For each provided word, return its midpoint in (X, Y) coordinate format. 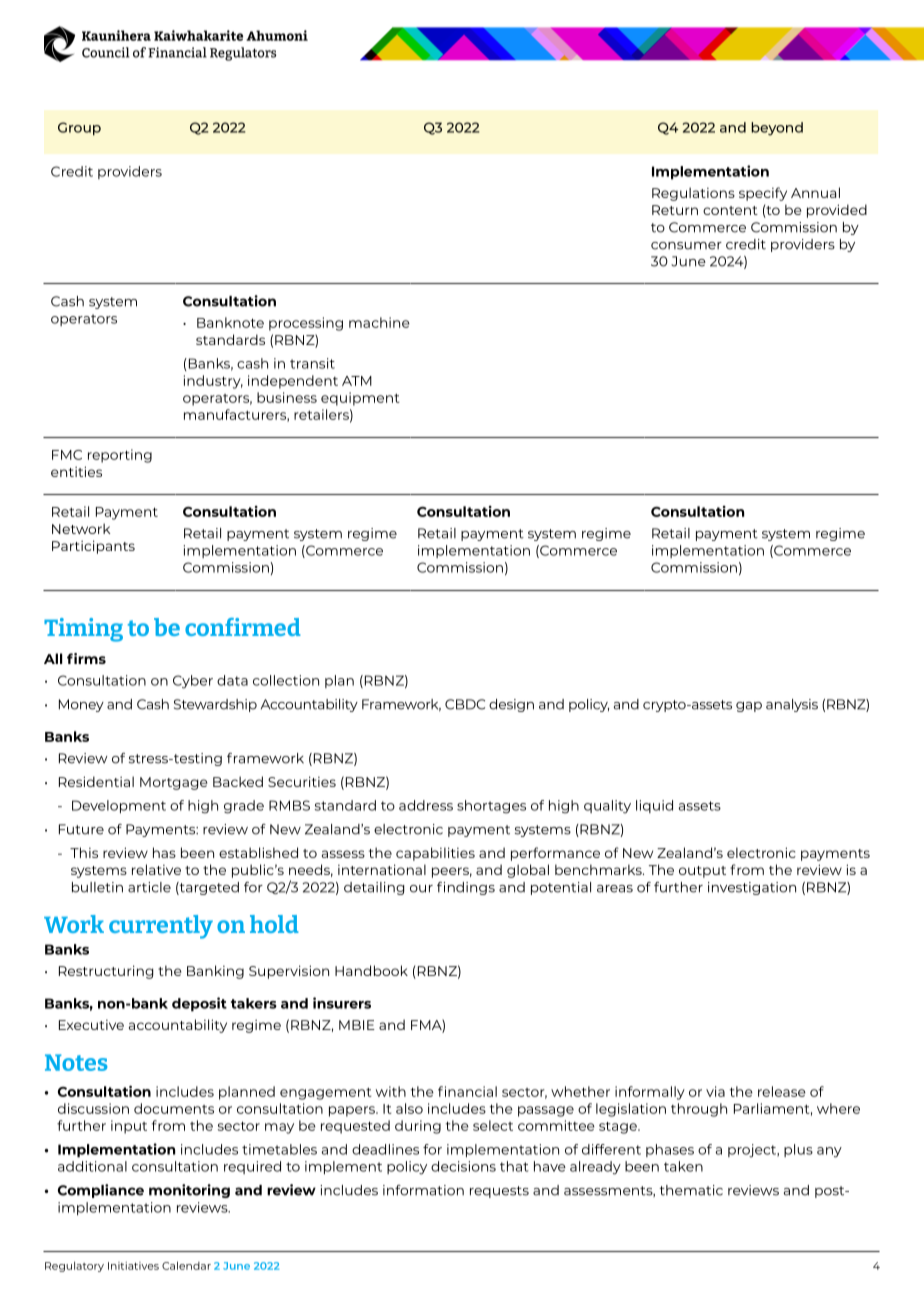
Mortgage (173, 783)
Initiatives (133, 1266)
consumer (686, 246)
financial (467, 1091)
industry (213, 382)
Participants (93, 547)
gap (749, 707)
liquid (654, 806)
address (426, 805)
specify (763, 194)
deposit (199, 1004)
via (715, 1091)
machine (379, 322)
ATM (357, 381)
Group (79, 129)
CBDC (465, 704)
